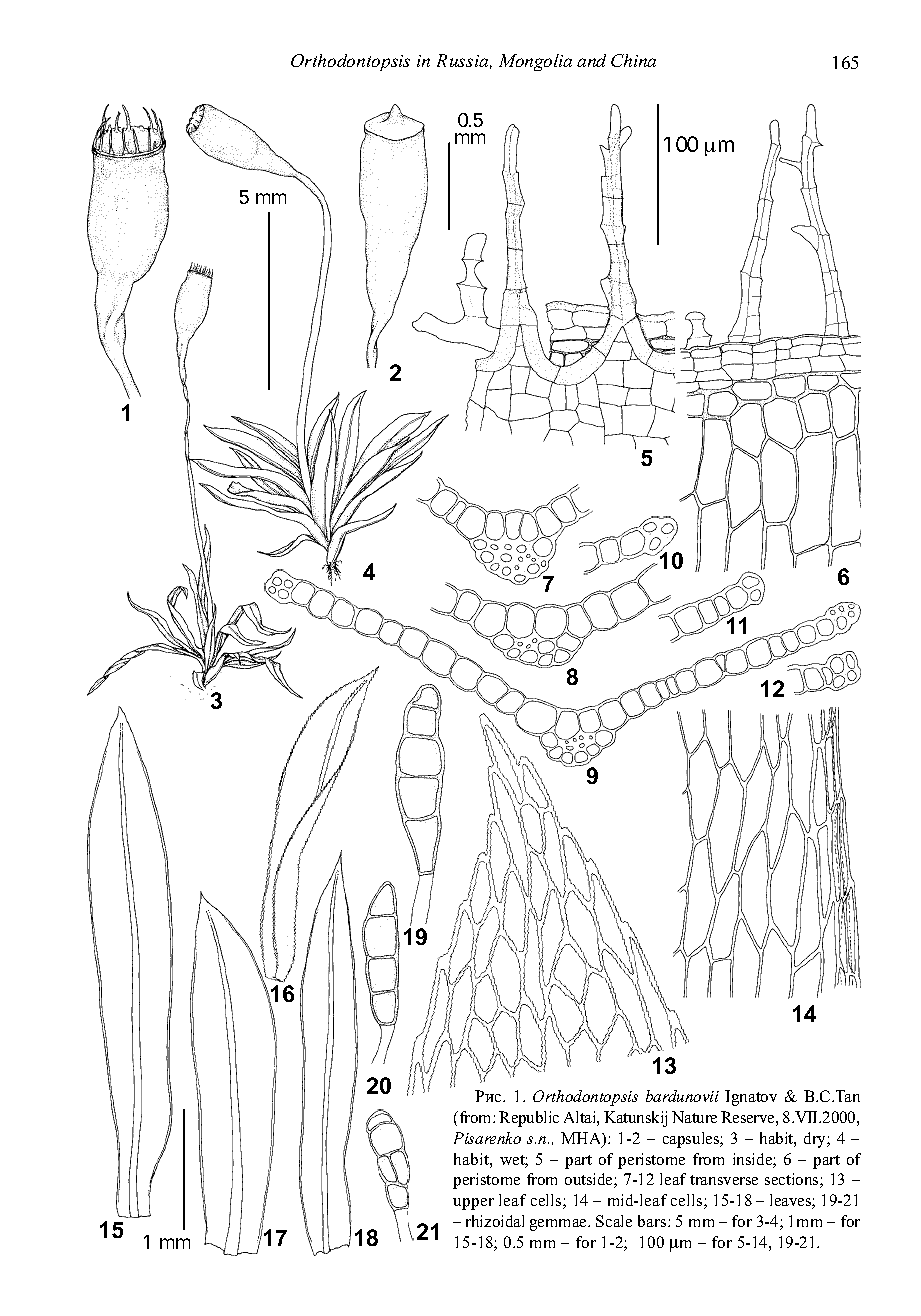  I want to click on bars, so click(653, 1221).
